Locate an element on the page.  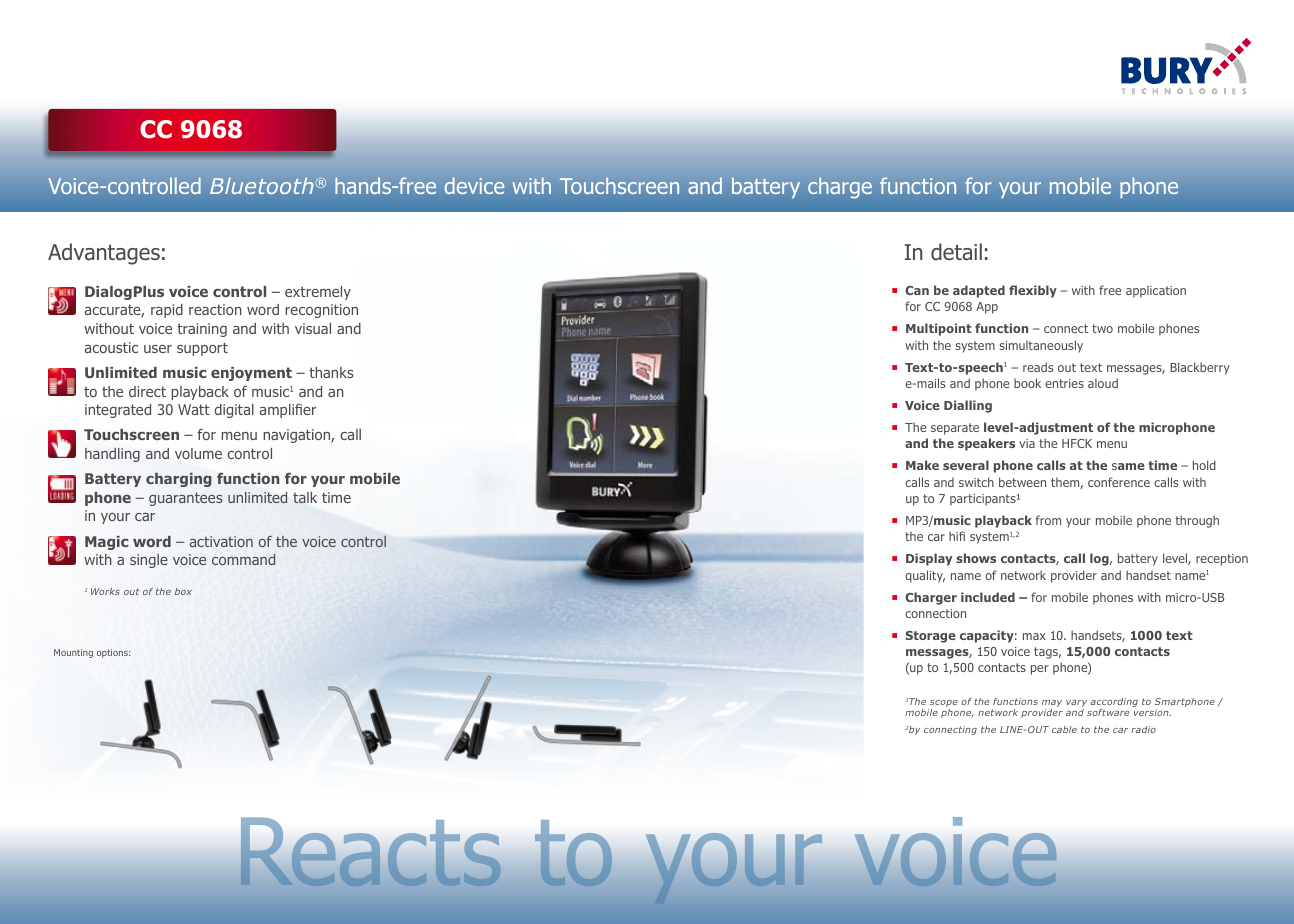
device is located at coordinates (474, 185).
